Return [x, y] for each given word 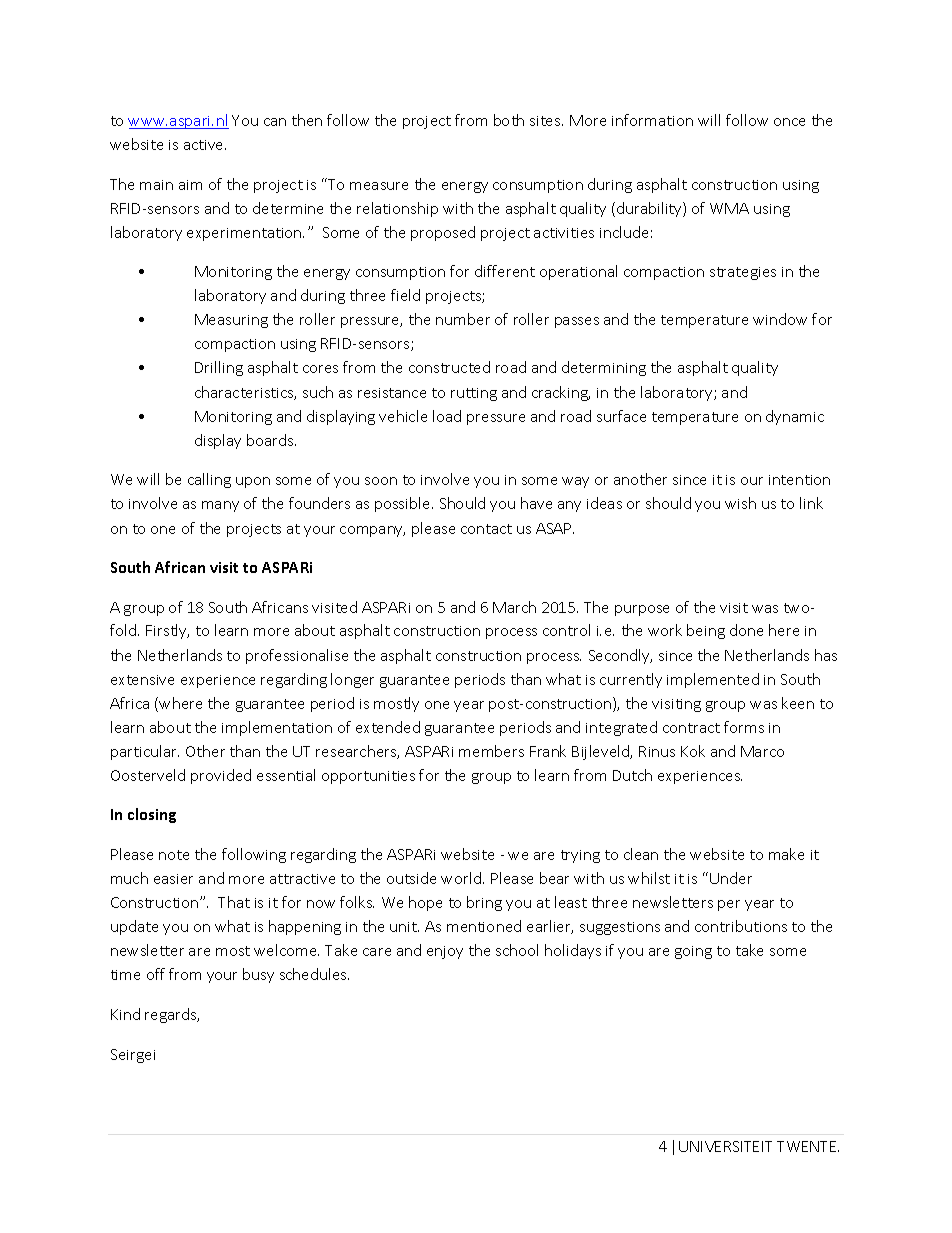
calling [209, 480]
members [491, 751]
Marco [762, 751]
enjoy [445, 952]
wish [740, 503]
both [509, 120]
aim [190, 185]
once [789, 122]
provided [221, 776]
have [536, 503]
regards [172, 1015]
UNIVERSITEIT [725, 1146]
